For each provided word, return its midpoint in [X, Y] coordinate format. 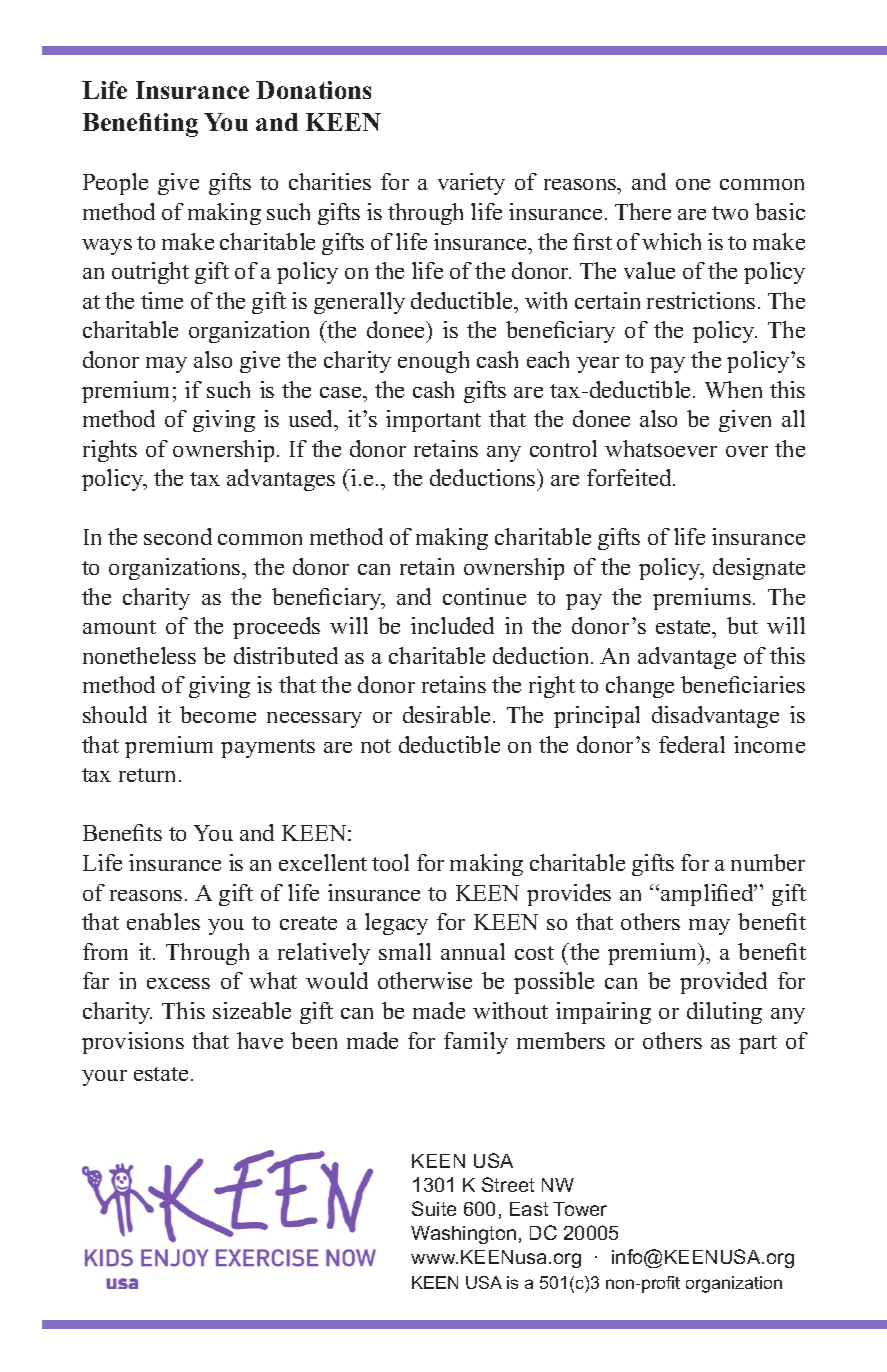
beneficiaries [743, 684]
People [115, 184]
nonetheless [139, 655]
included [452, 625]
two [730, 213]
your [104, 1078]
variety [471, 184]
